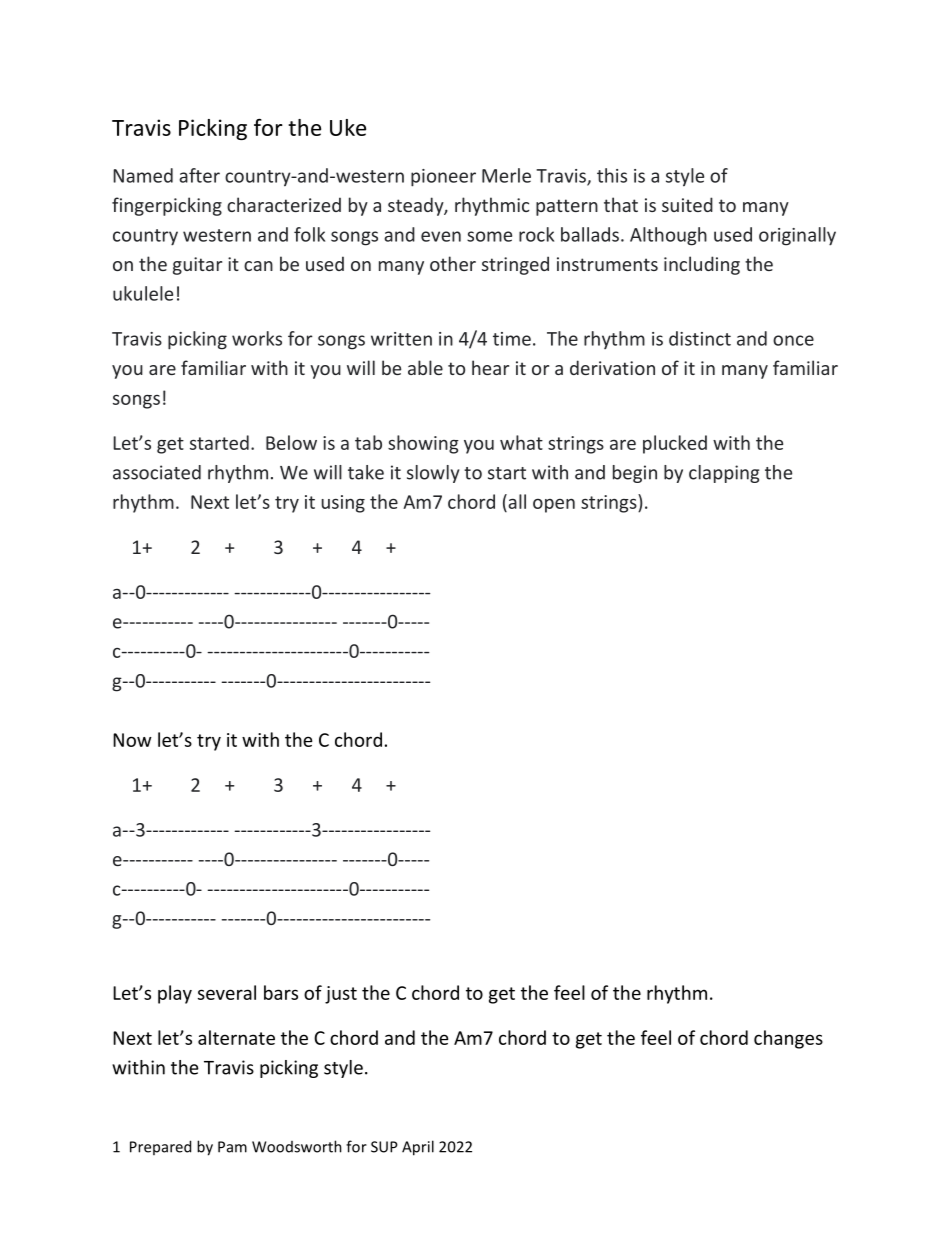 This screenshot has height=1233, width=952. Describe the element at coordinates (724, 474) in the screenshot. I see `clapping` at that location.
